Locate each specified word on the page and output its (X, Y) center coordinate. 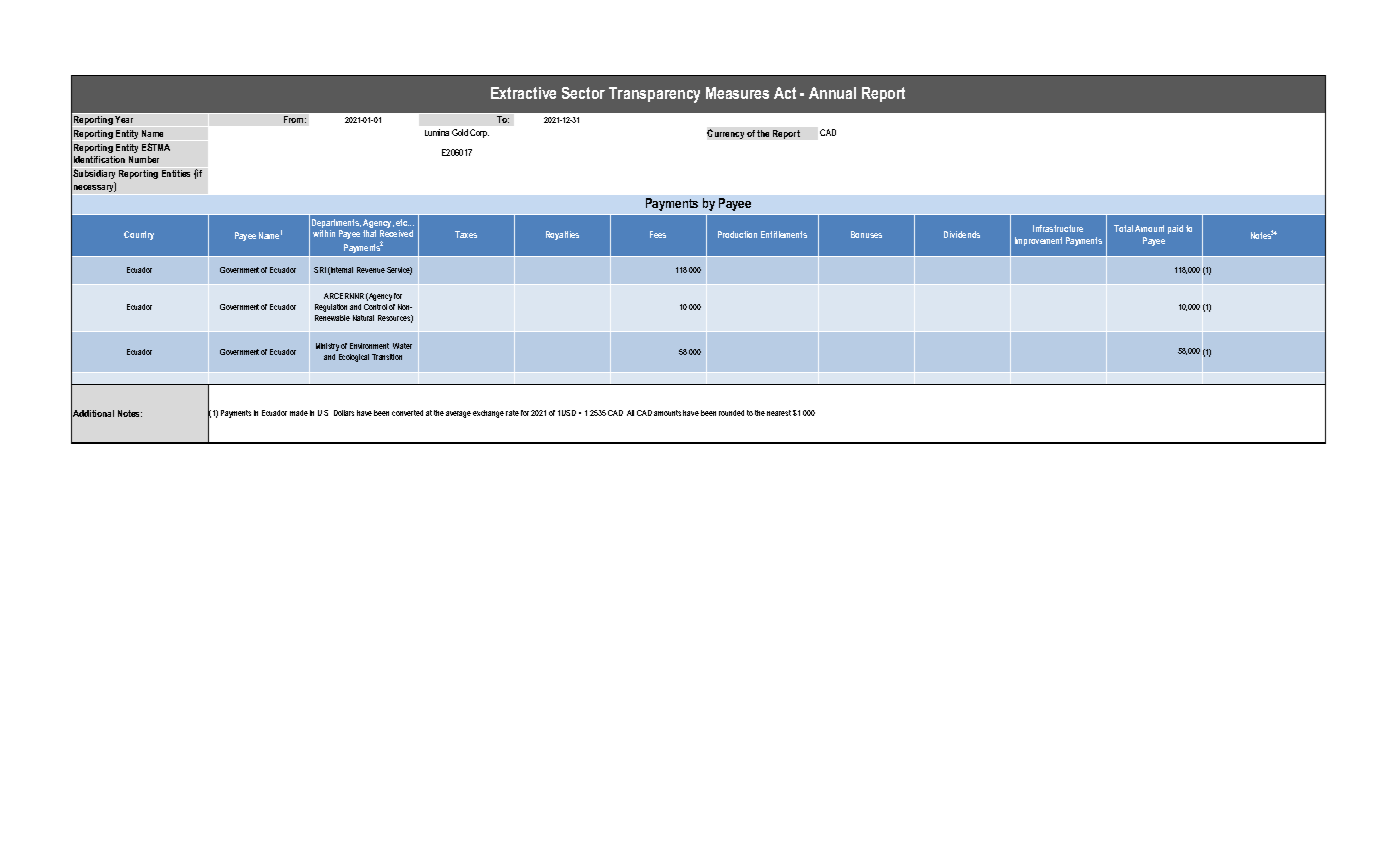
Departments (336, 223)
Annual (832, 93)
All (630, 413)
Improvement (1038, 241)
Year (124, 119)
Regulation (331, 308)
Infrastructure (1058, 228)
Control (375, 307)
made (299, 413)
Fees (658, 234)
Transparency (654, 95)
